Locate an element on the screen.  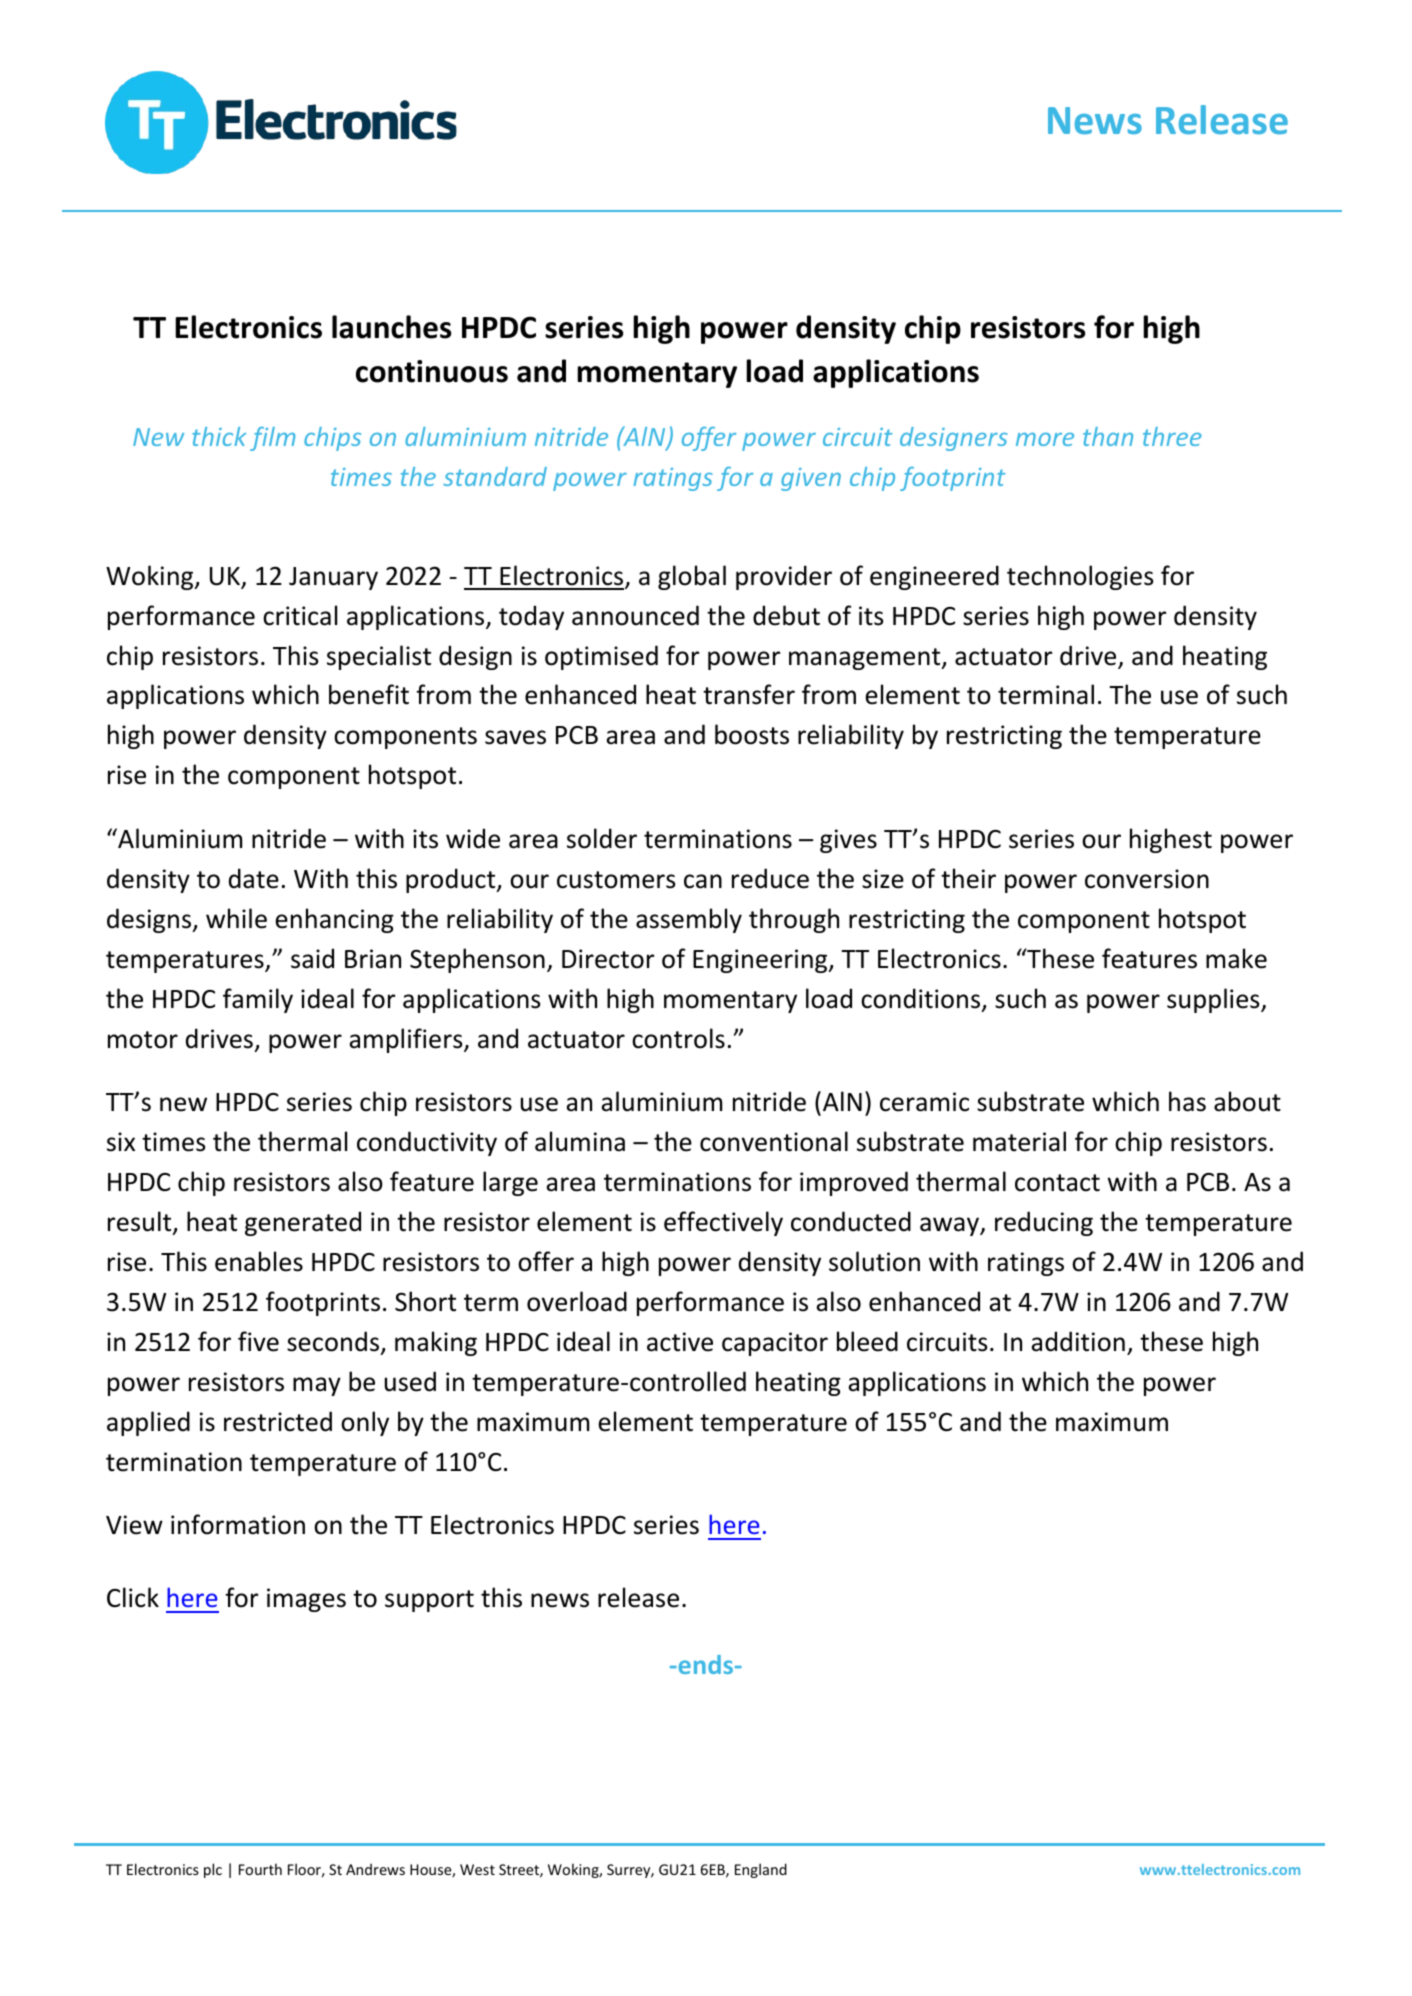
conversion is located at coordinates (1147, 879).
